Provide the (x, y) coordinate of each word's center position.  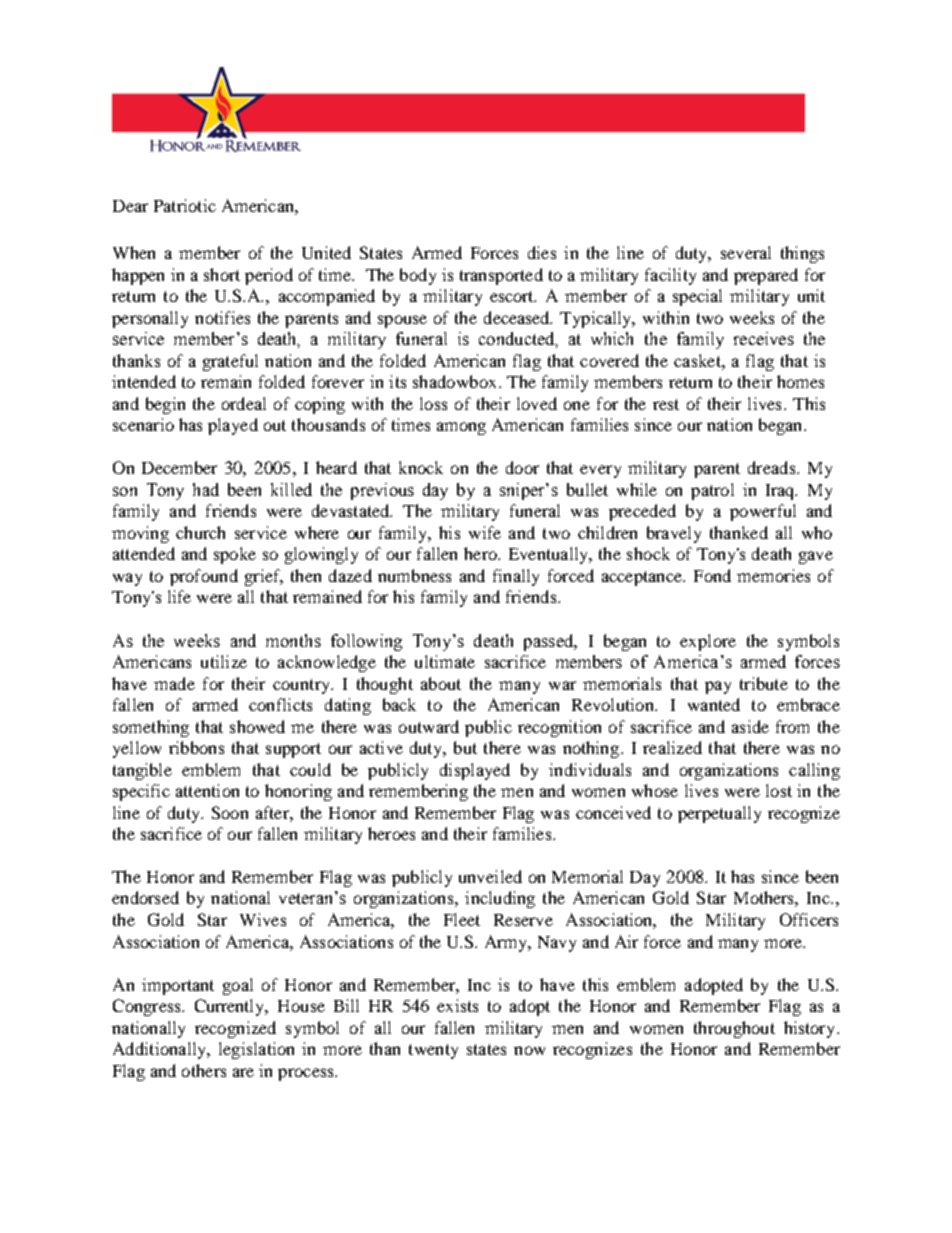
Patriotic (185, 205)
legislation (256, 1050)
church (200, 532)
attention (207, 790)
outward (429, 726)
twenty (433, 1051)
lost (779, 790)
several (746, 252)
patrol (712, 491)
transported (501, 276)
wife (485, 532)
